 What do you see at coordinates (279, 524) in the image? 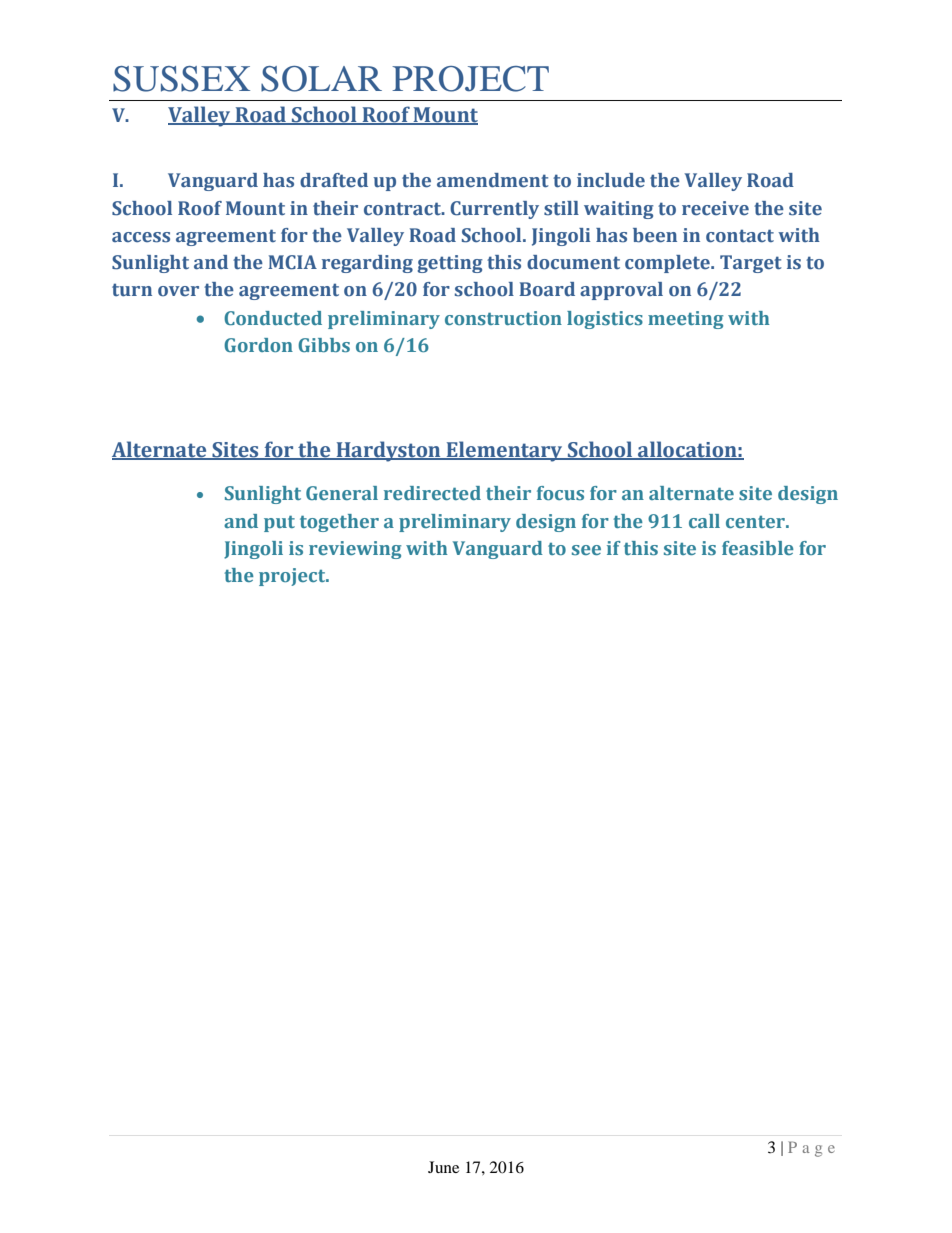
I see `put` at bounding box center [279, 524].
